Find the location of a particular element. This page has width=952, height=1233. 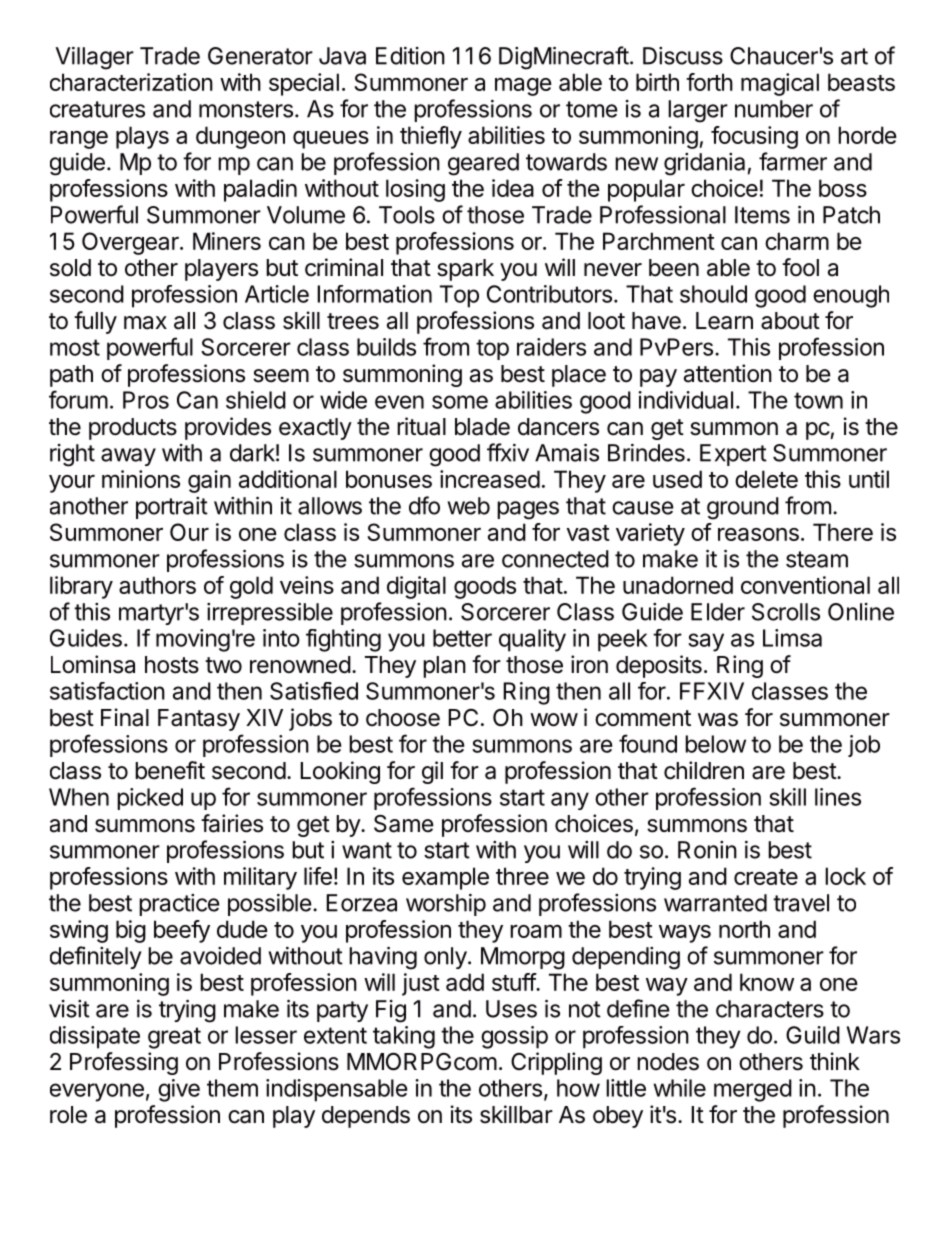

authors is located at coordinates (157, 585).
